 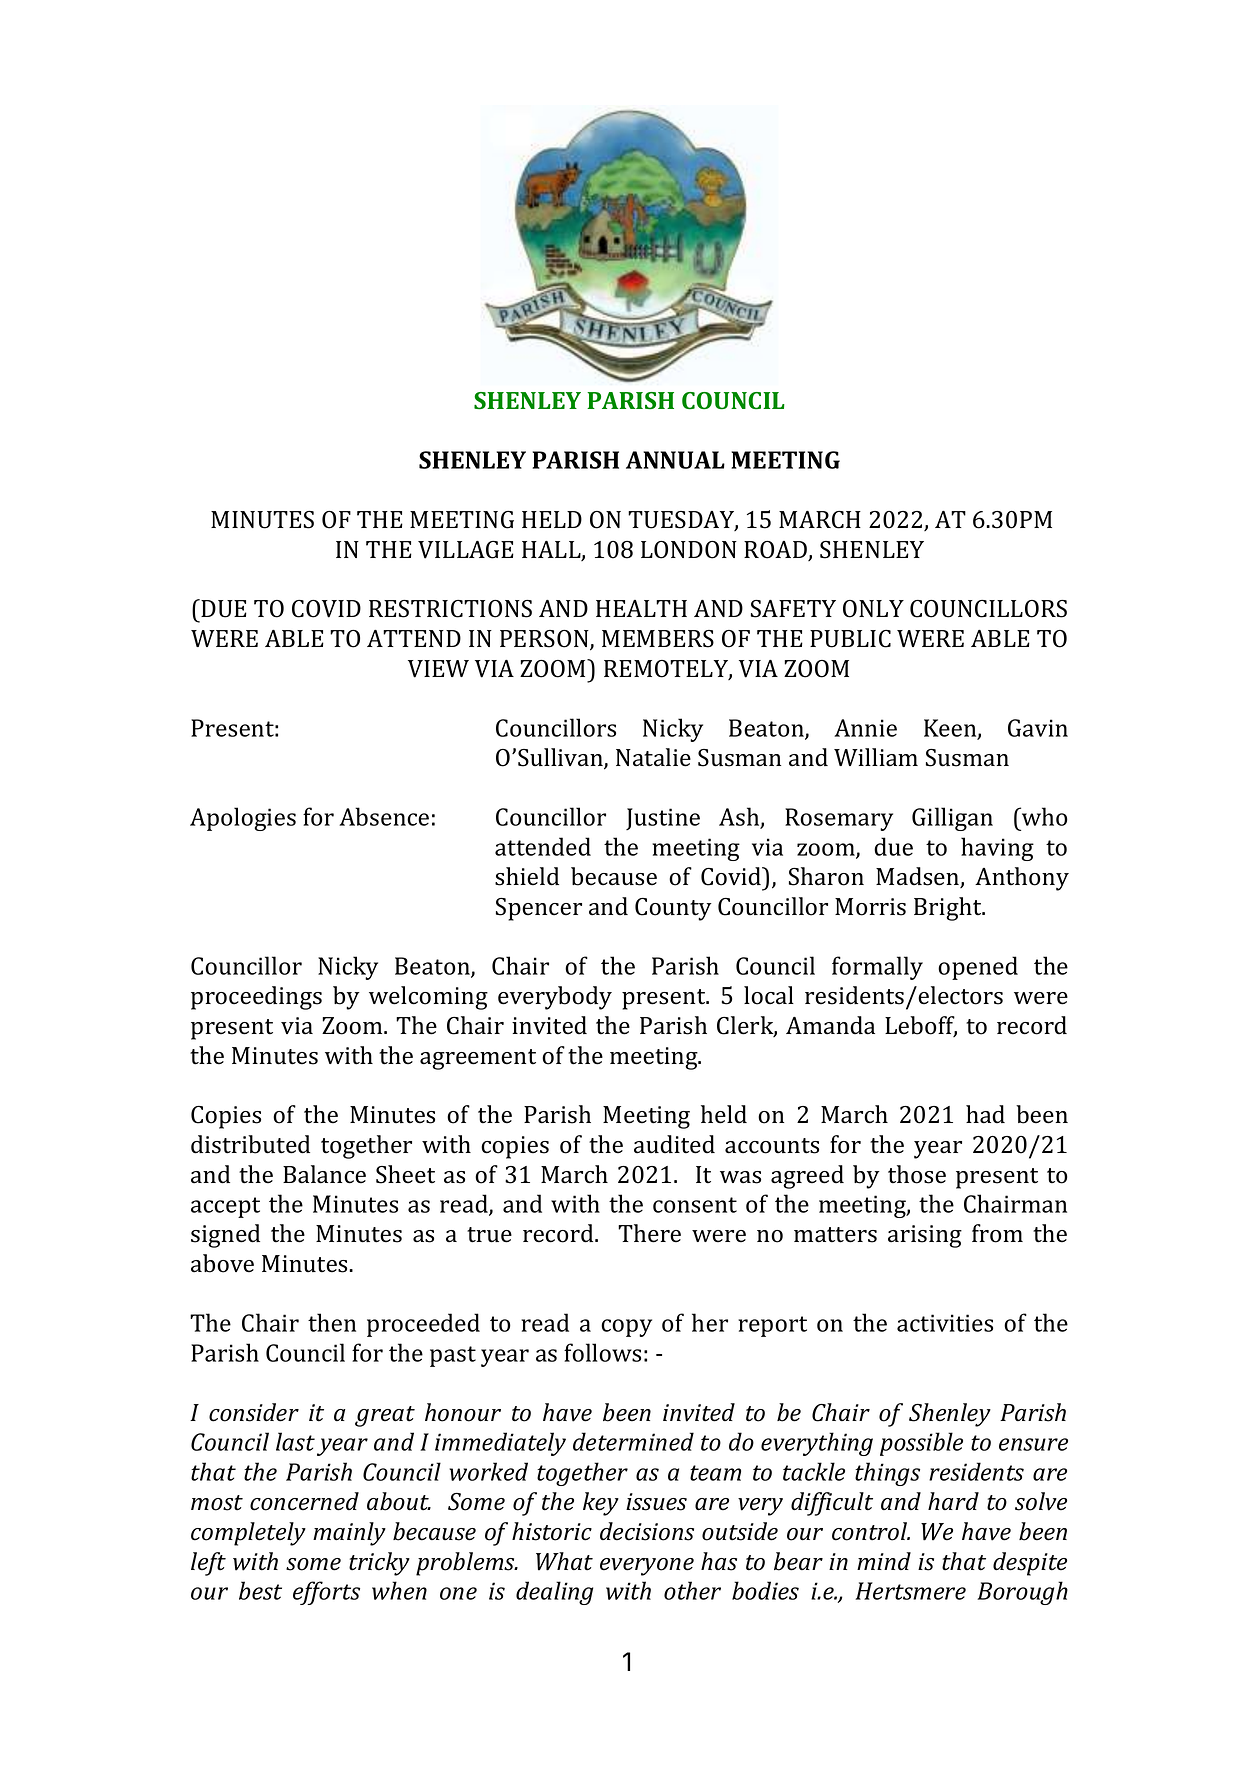 I want to click on VILLAGE, so click(x=466, y=550).
